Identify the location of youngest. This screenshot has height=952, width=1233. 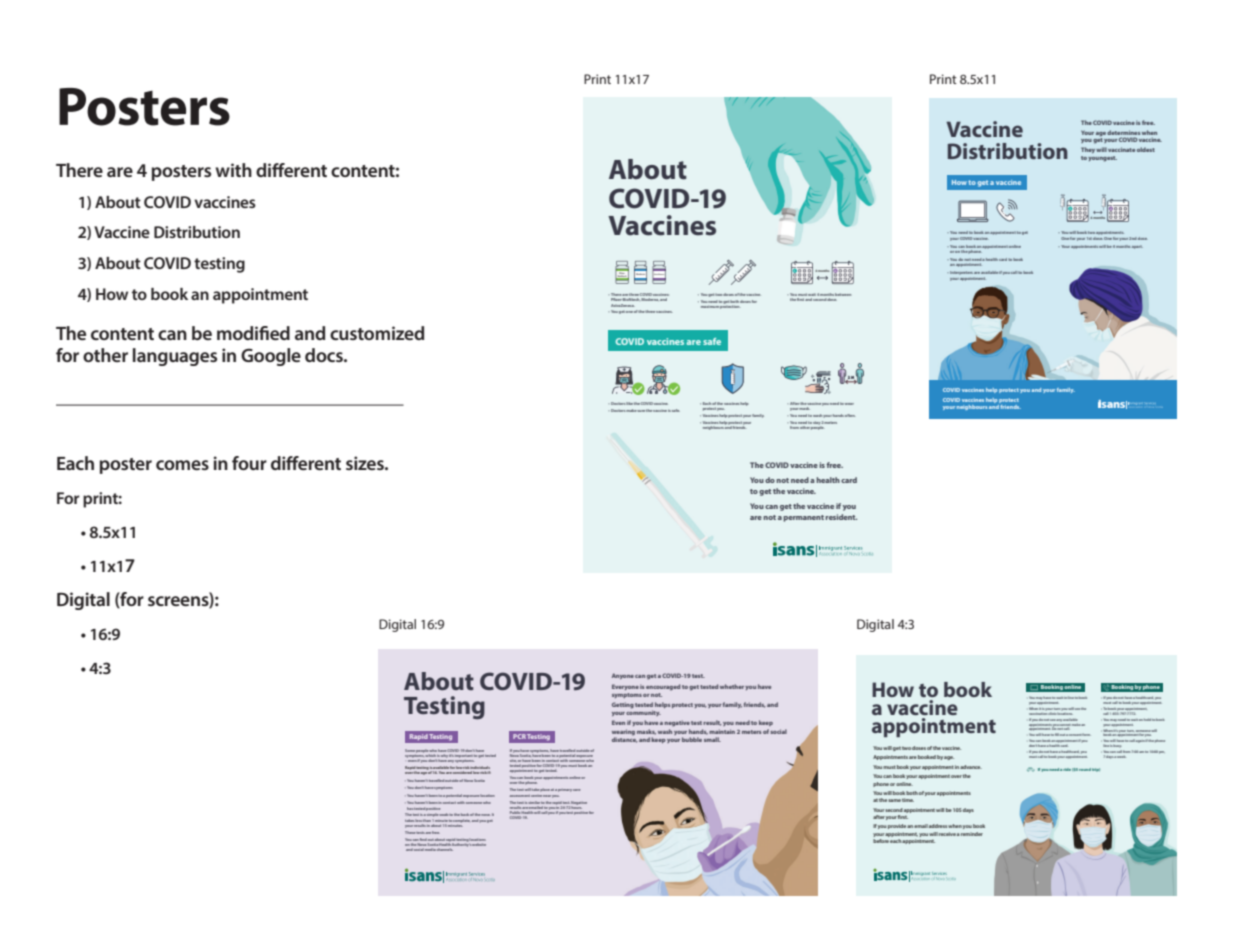
(1102, 159).
